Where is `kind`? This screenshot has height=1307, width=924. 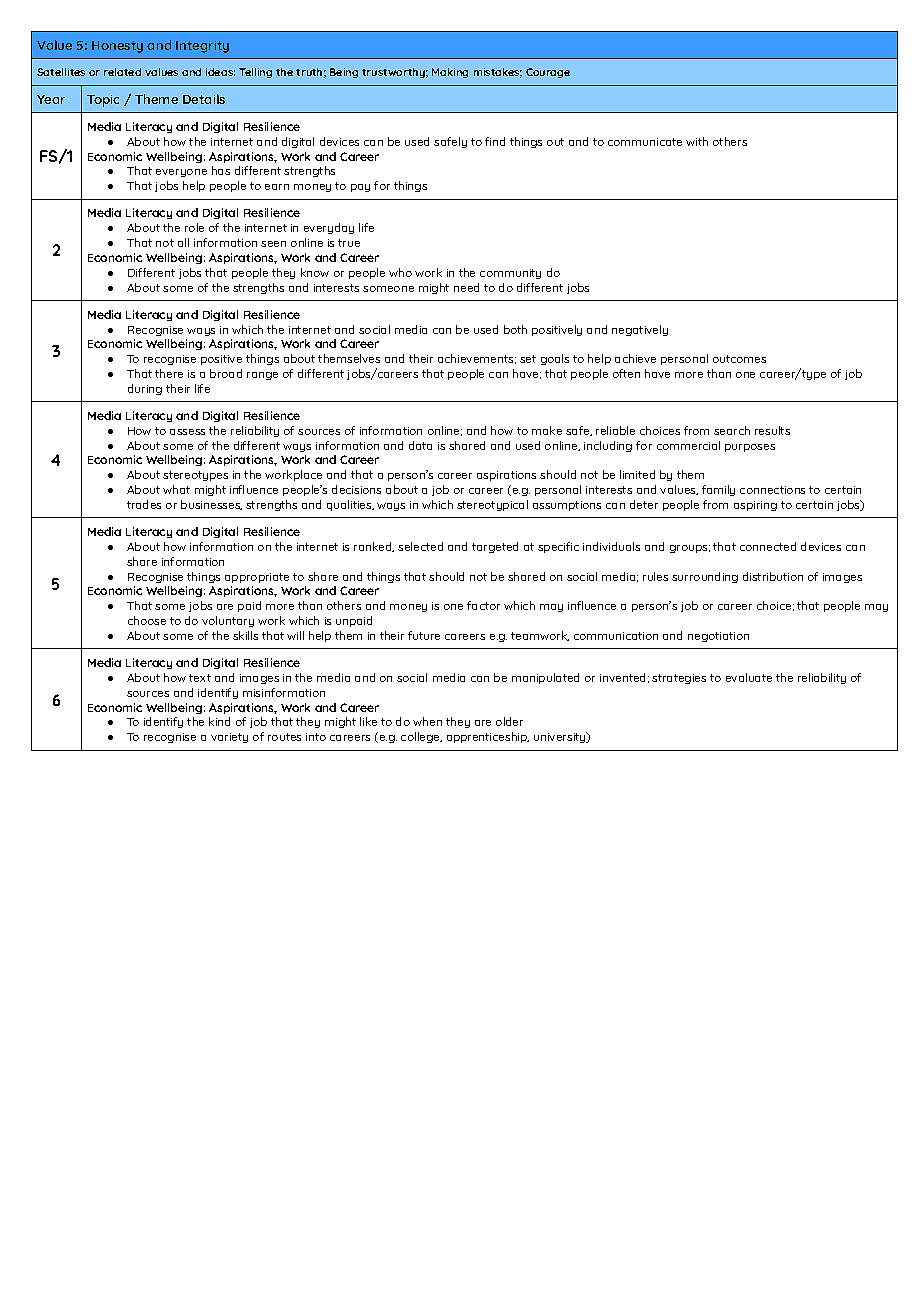 kind is located at coordinates (219, 721).
